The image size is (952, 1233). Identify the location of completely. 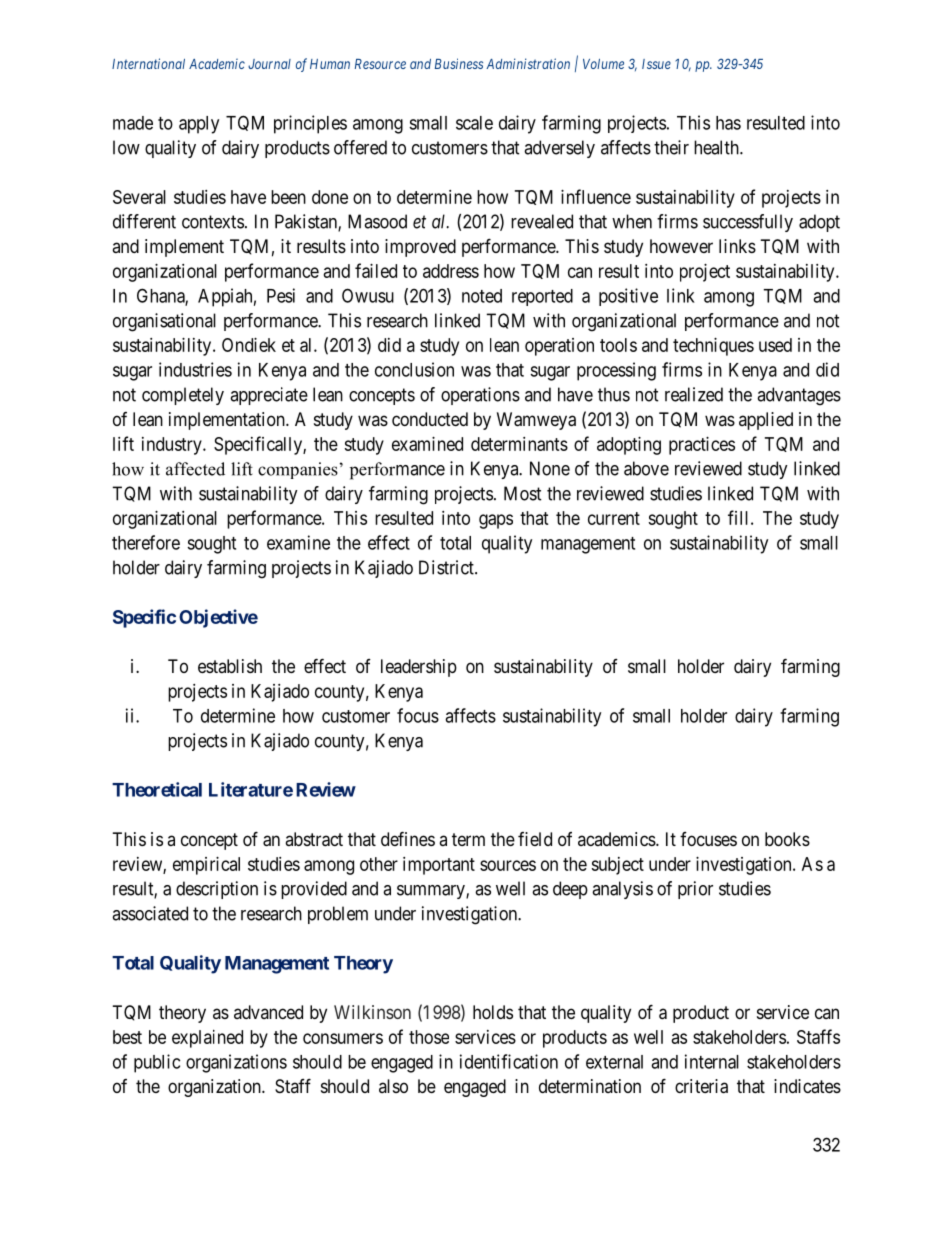
(183, 396).
